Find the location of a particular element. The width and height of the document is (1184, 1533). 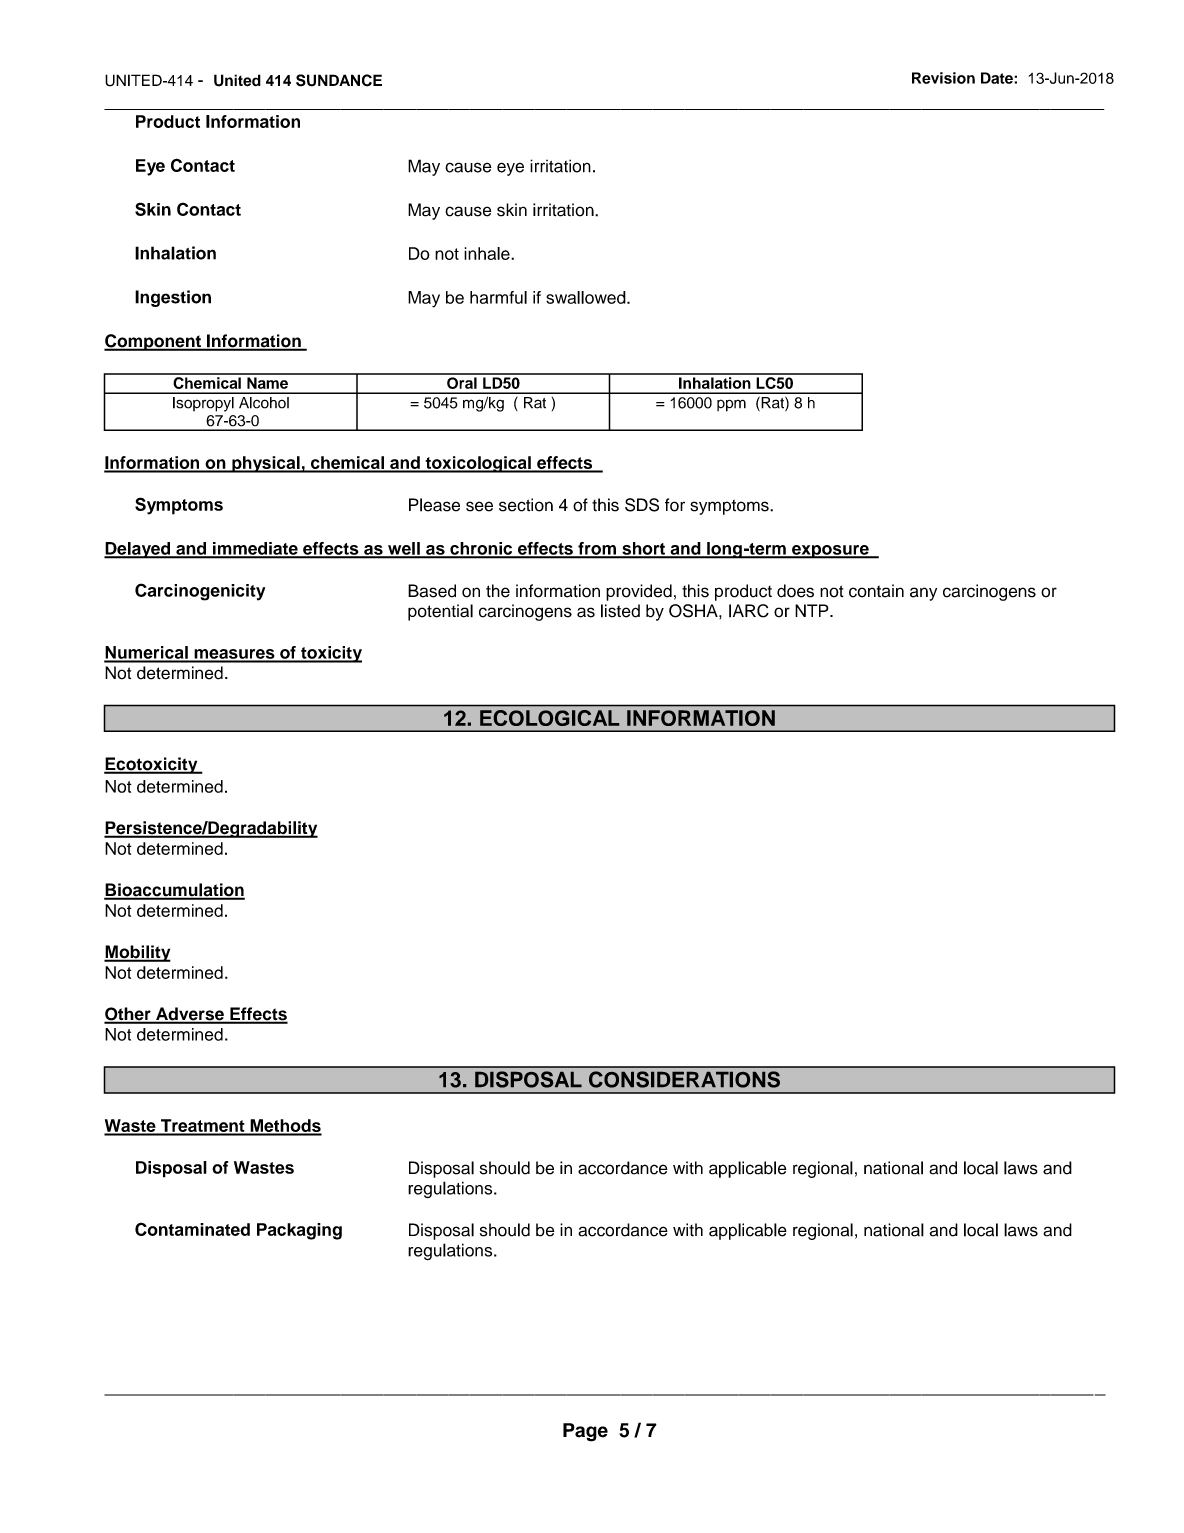

Contaminated is located at coordinates (192, 1229).
